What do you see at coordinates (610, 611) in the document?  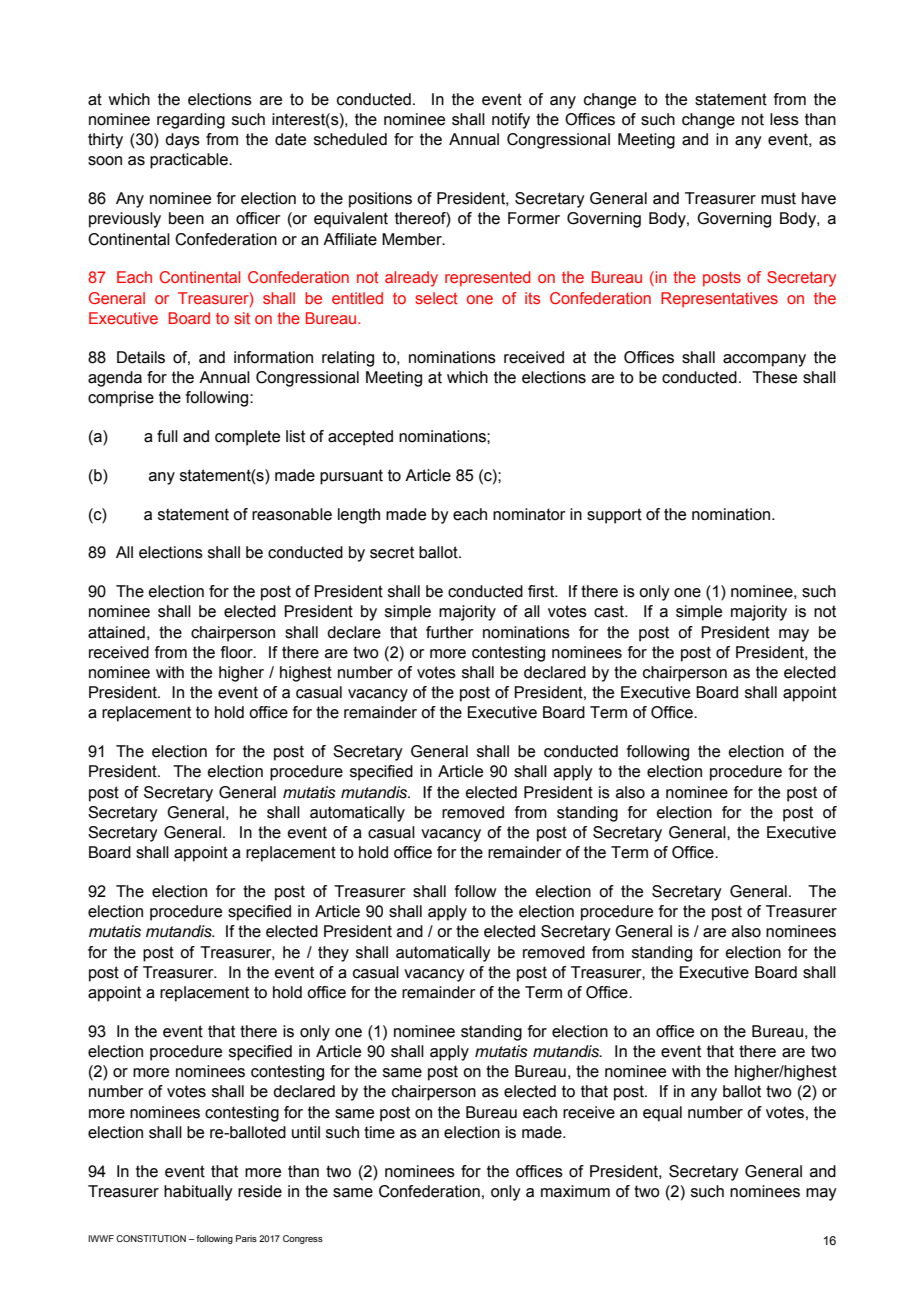 I see `cast` at bounding box center [610, 611].
